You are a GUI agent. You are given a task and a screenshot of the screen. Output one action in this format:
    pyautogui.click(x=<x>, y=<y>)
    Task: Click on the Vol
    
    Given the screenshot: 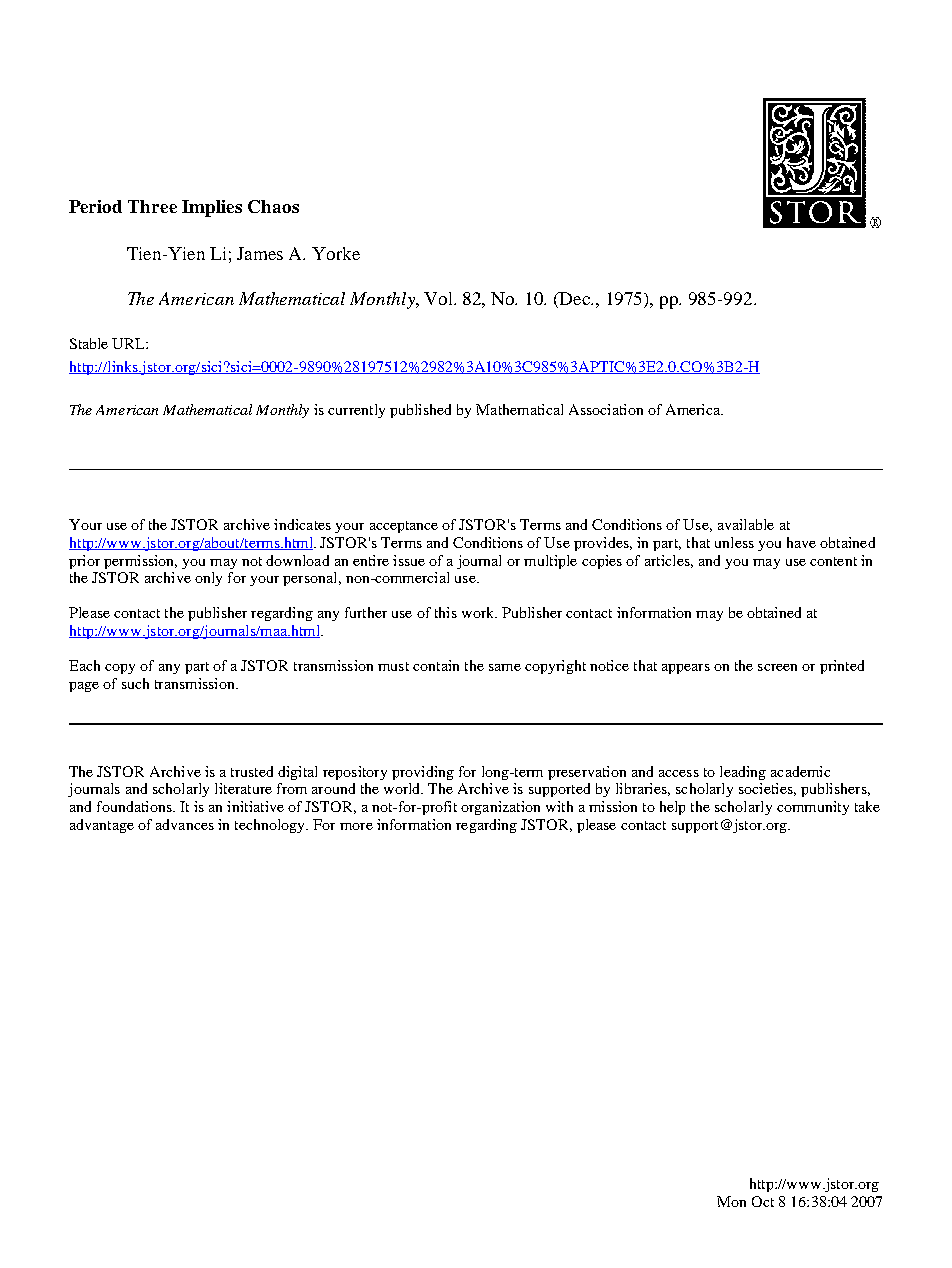 What is the action you would take?
    pyautogui.click(x=440, y=298)
